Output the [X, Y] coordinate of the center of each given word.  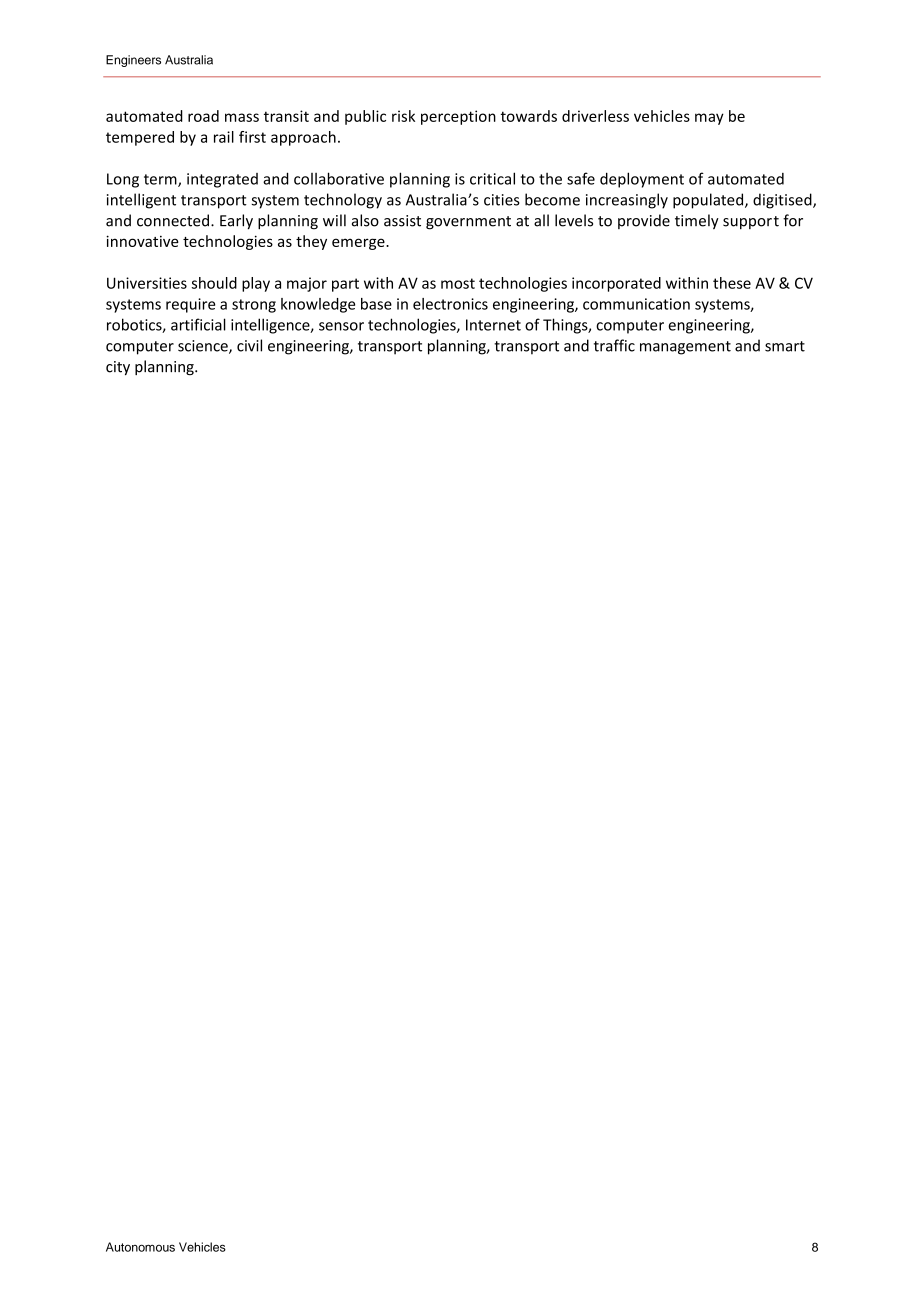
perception [458, 117]
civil [249, 345]
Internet [493, 325]
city [118, 368]
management [685, 348]
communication [636, 304]
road [203, 116]
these [732, 283]
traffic [614, 345]
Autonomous [140, 1247]
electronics [450, 304]
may [709, 119]
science [204, 347]
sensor [341, 326]
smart [785, 346]
